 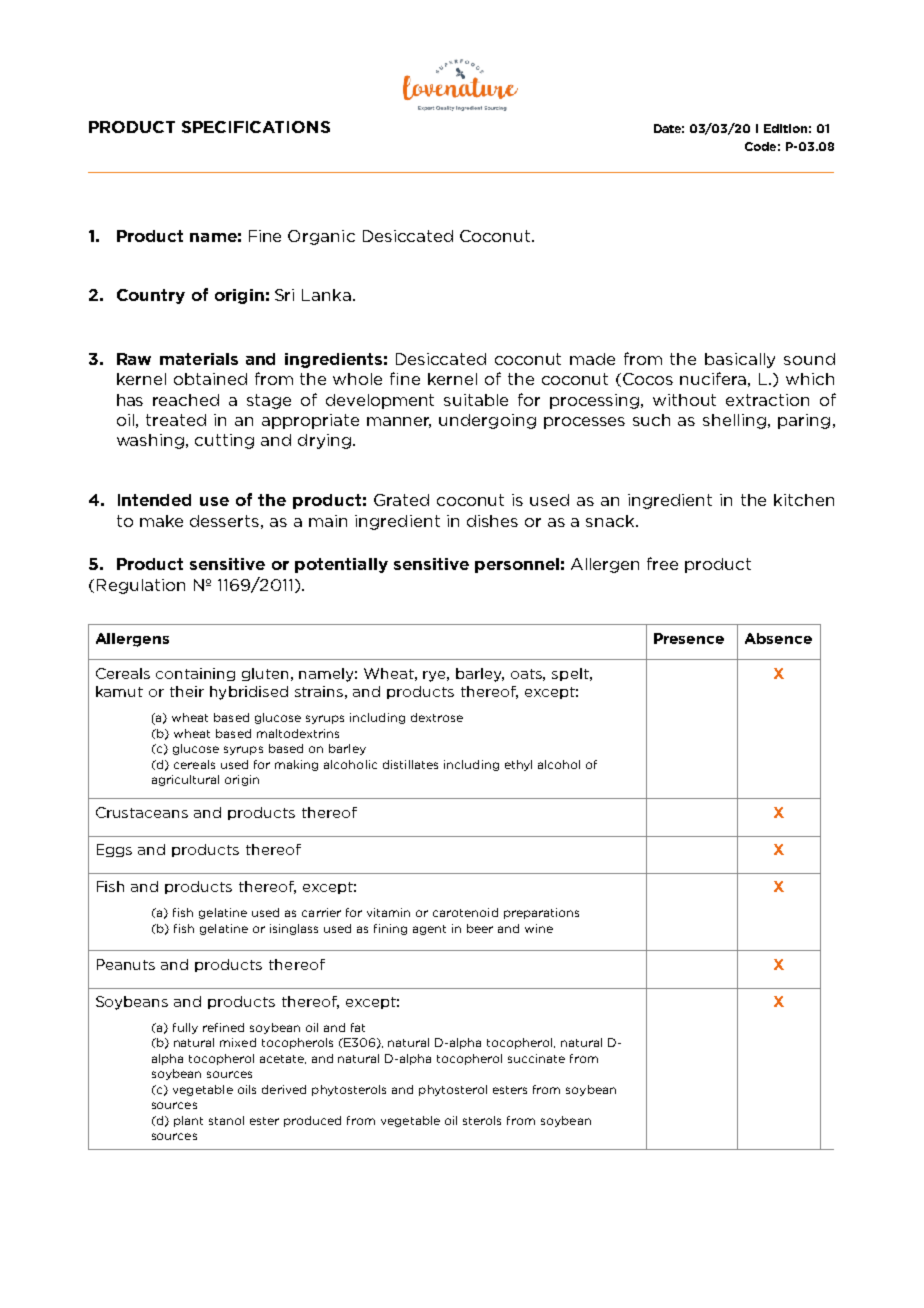 What do you see at coordinates (476, 400) in the screenshot?
I see `suitable` at bounding box center [476, 400].
